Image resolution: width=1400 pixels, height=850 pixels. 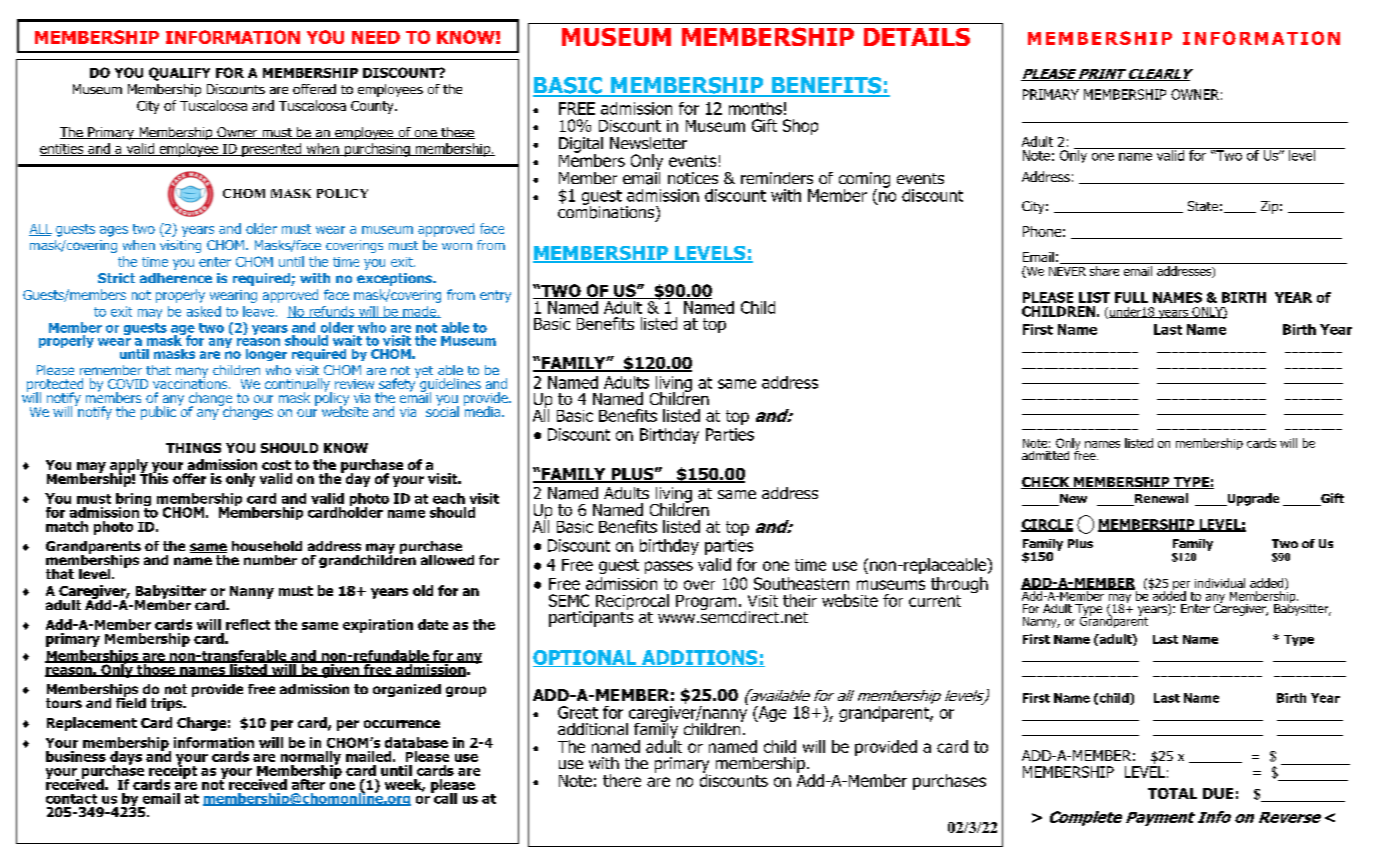 What do you see at coordinates (917, 37) in the page?
I see `DETAILS` at bounding box center [917, 37].
